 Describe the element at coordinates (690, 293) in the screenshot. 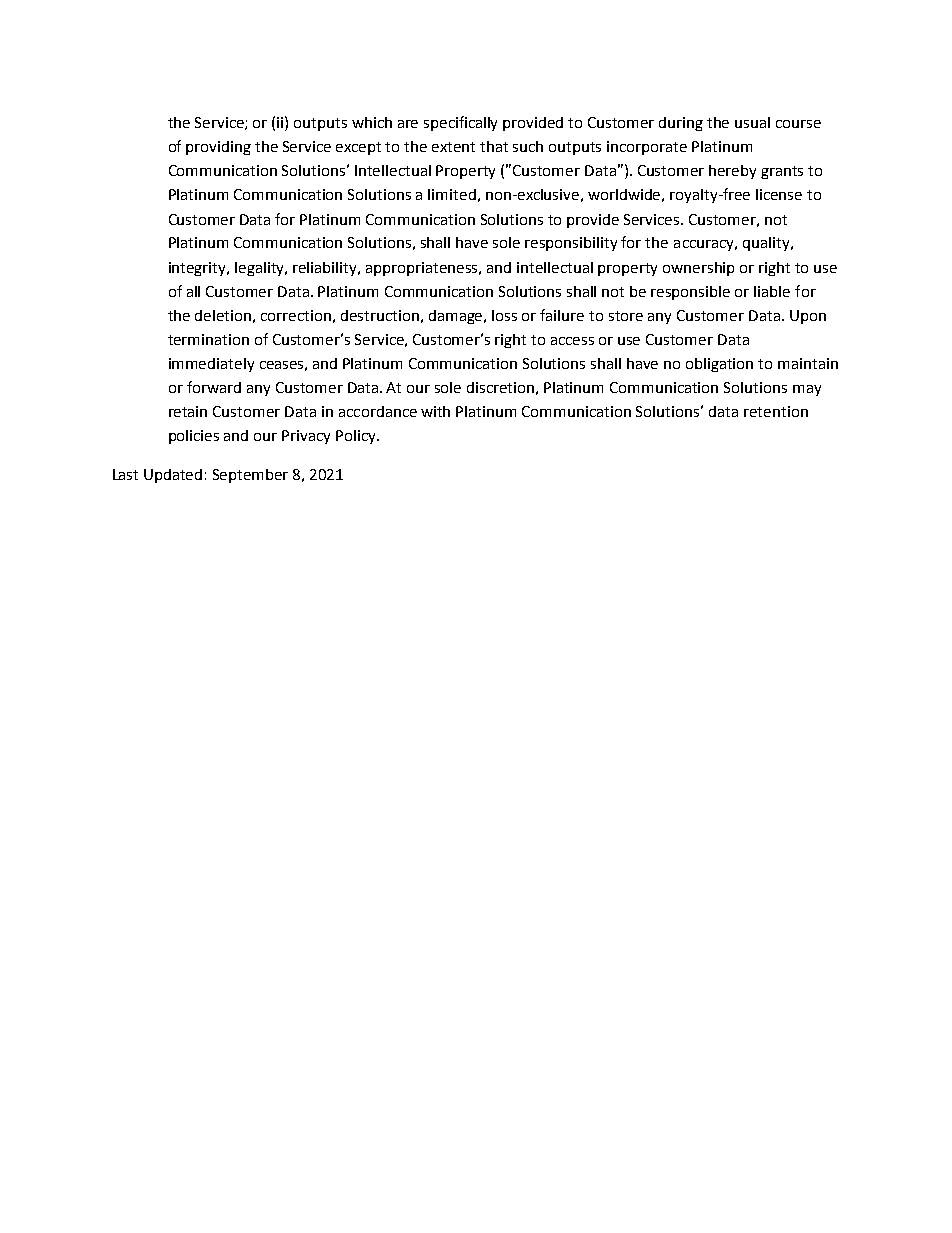

I see `responsible` at that location.
